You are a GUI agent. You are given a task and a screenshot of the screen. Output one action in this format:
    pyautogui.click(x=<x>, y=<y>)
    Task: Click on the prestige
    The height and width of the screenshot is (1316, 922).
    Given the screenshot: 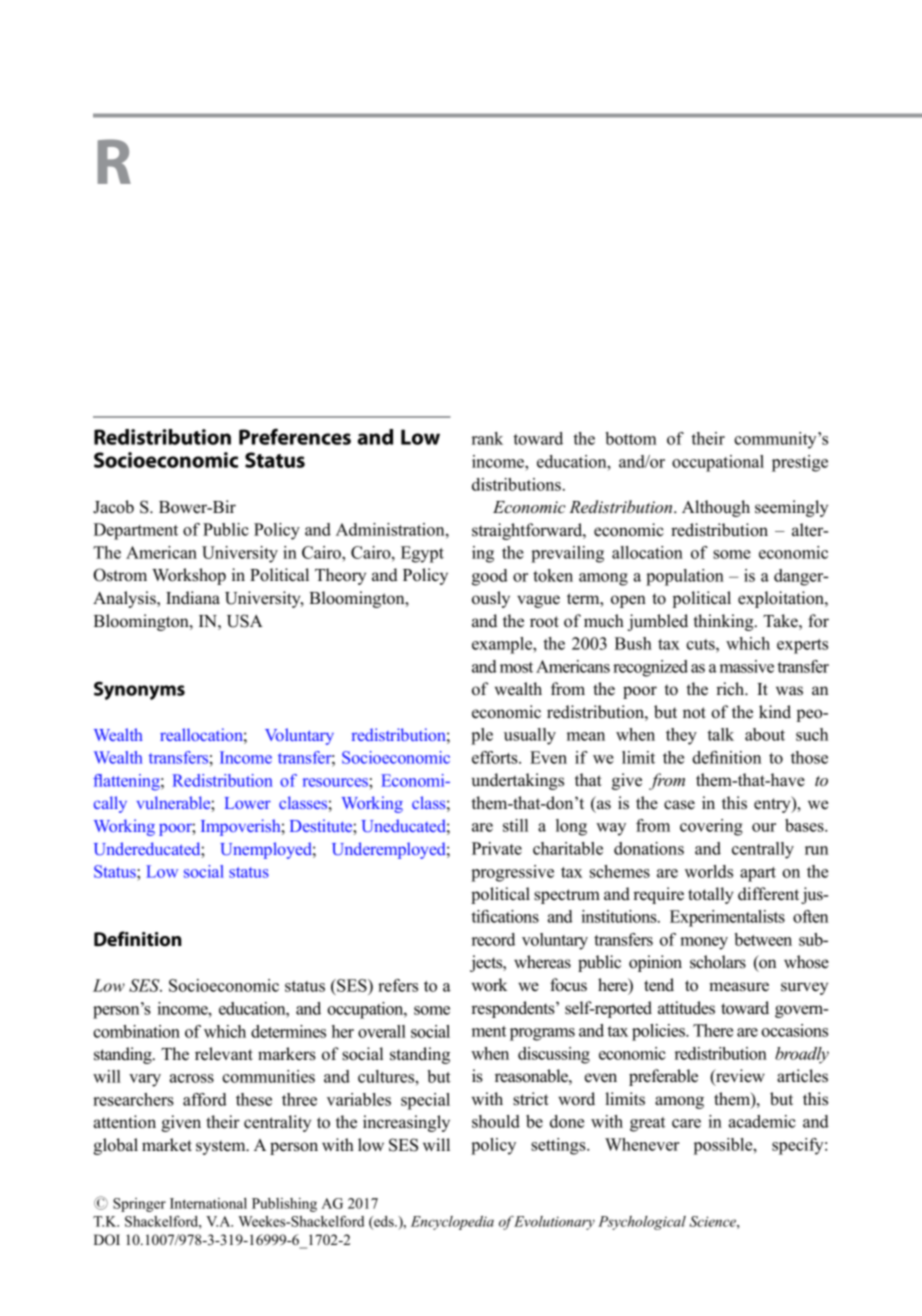 What is the action you would take?
    pyautogui.click(x=800, y=463)
